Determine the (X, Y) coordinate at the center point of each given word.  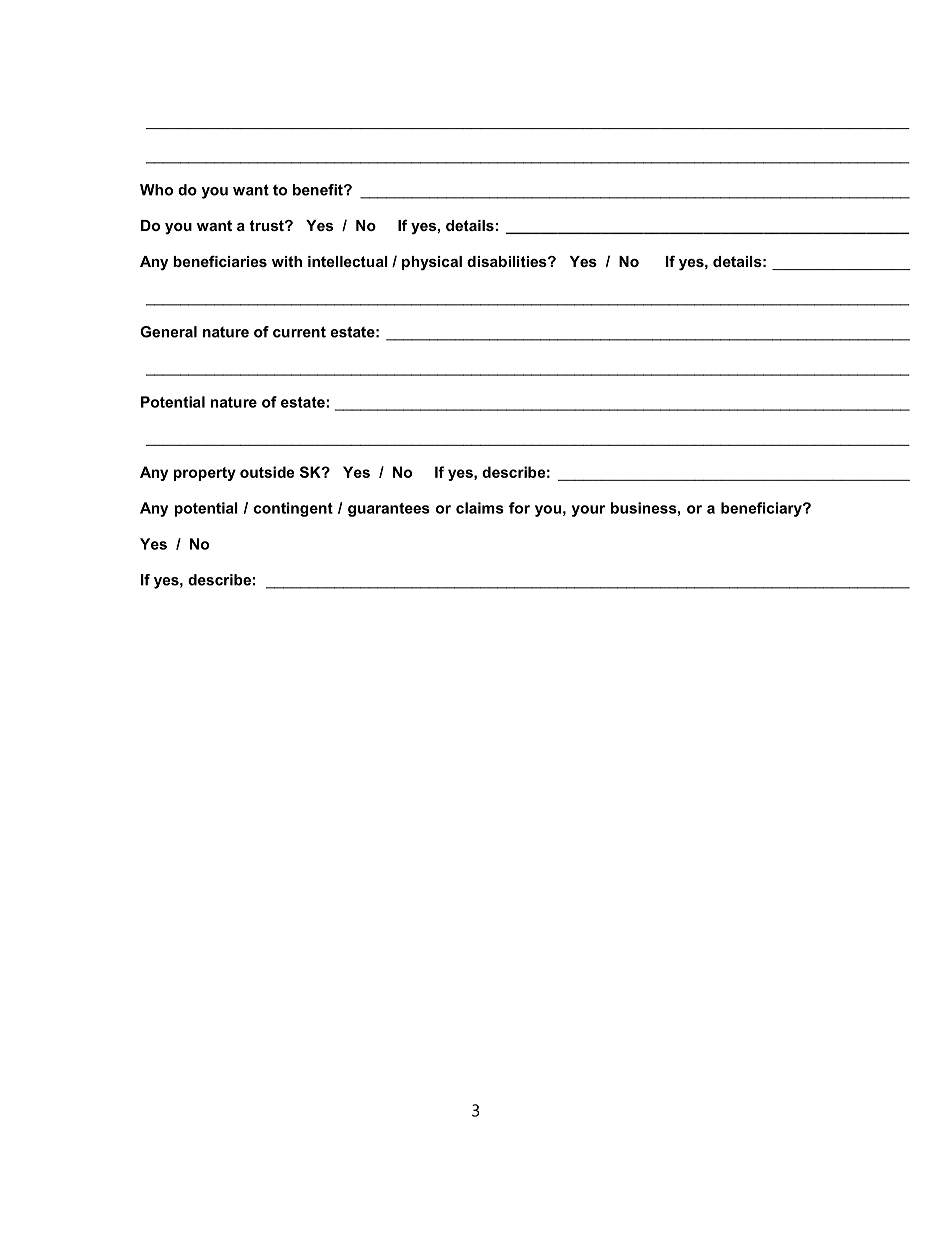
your (588, 511)
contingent (293, 509)
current (299, 332)
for (519, 508)
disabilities (508, 261)
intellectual (348, 261)
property (204, 474)
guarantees (389, 510)
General (168, 332)
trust (267, 225)
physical (432, 263)
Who (156, 190)
